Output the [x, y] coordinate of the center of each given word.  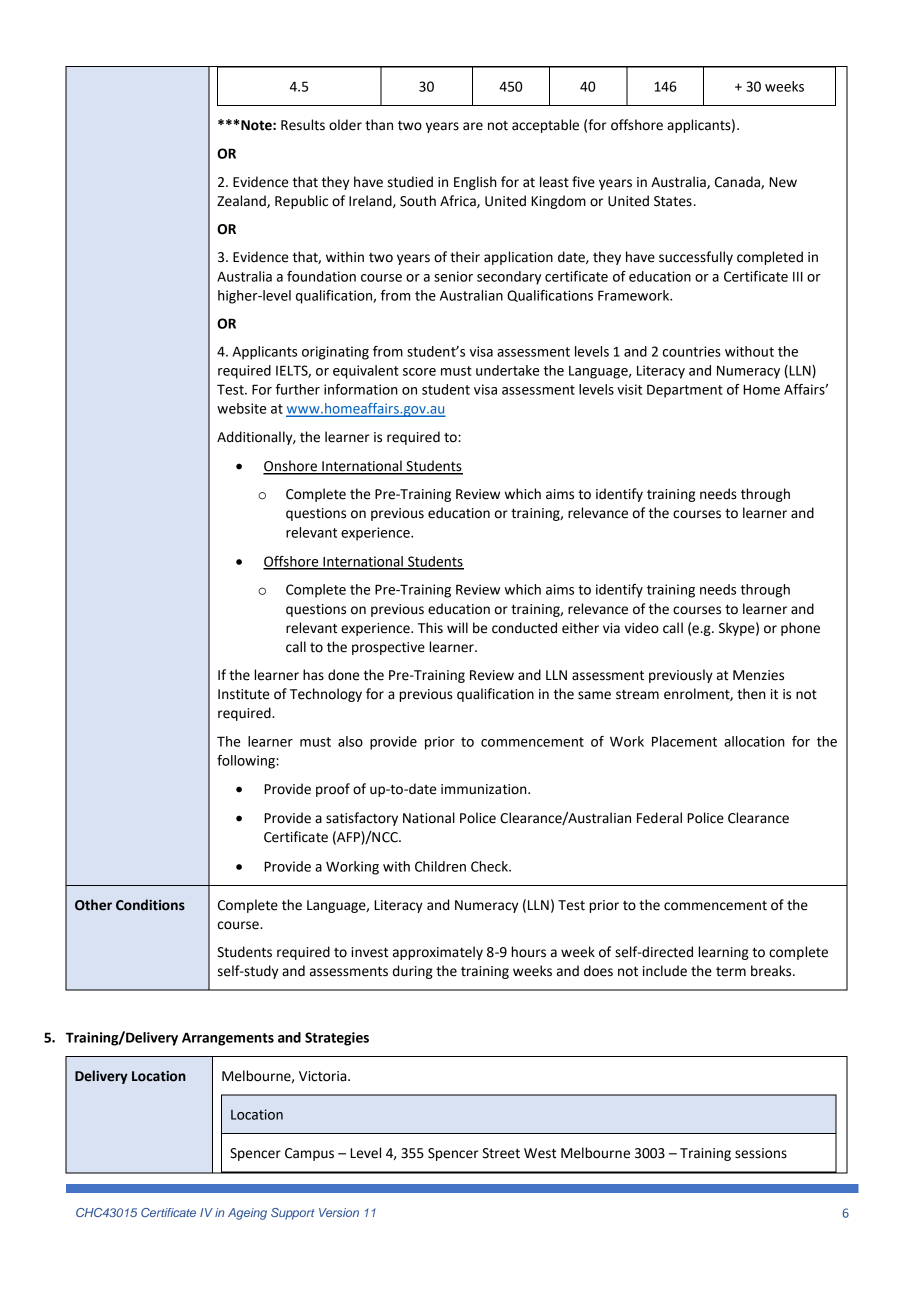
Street [501, 1153]
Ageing [247, 1214]
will [457, 627]
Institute [243, 694]
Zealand [242, 201]
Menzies [758, 675]
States [673, 201]
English [475, 183]
